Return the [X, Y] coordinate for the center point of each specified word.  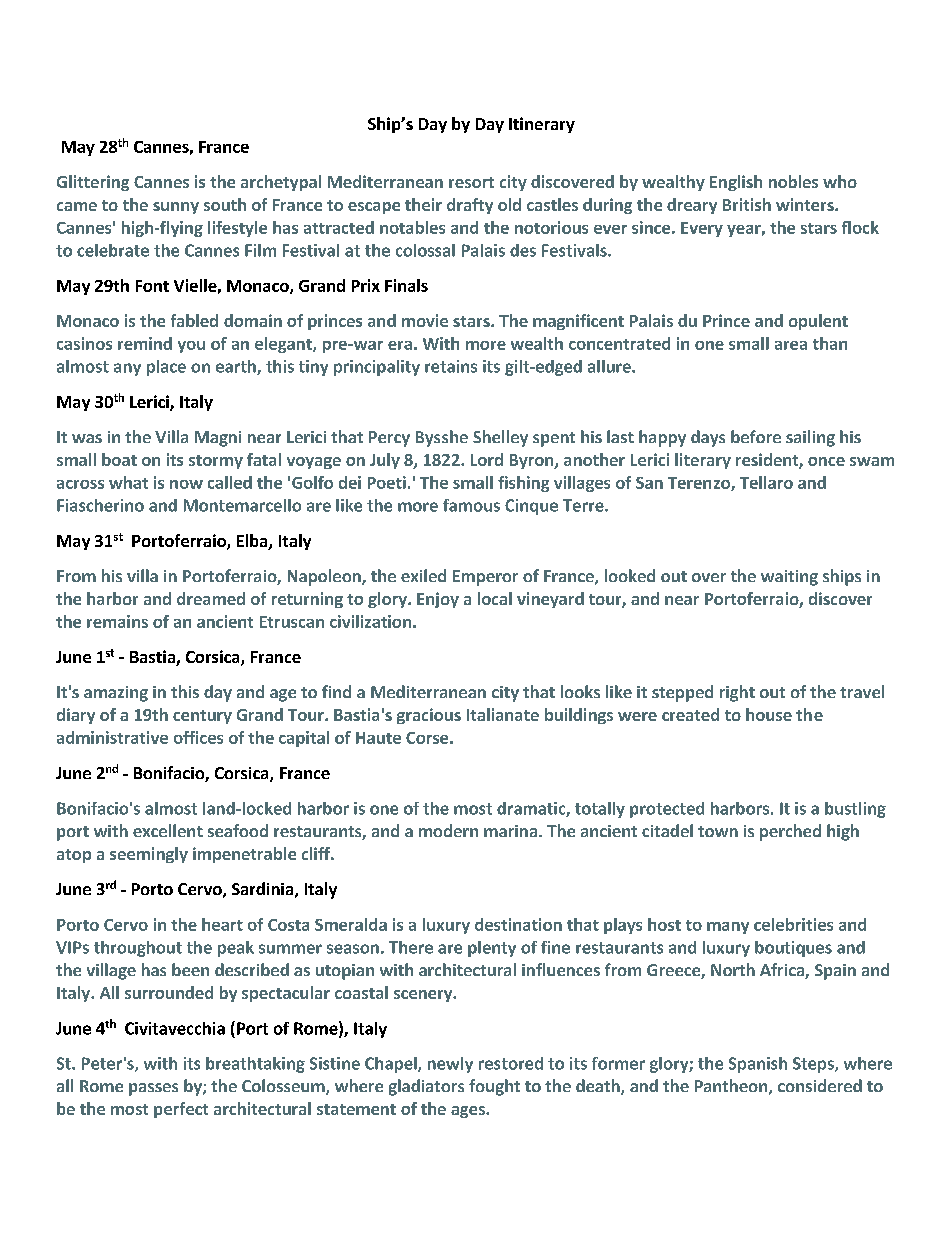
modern [448, 830]
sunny [176, 208]
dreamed [211, 598]
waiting [789, 578]
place [166, 368]
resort [471, 182]
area [791, 345]
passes [153, 1089]
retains [451, 366]
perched [790, 832]
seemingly [149, 855]
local [495, 598]
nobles [793, 181]
